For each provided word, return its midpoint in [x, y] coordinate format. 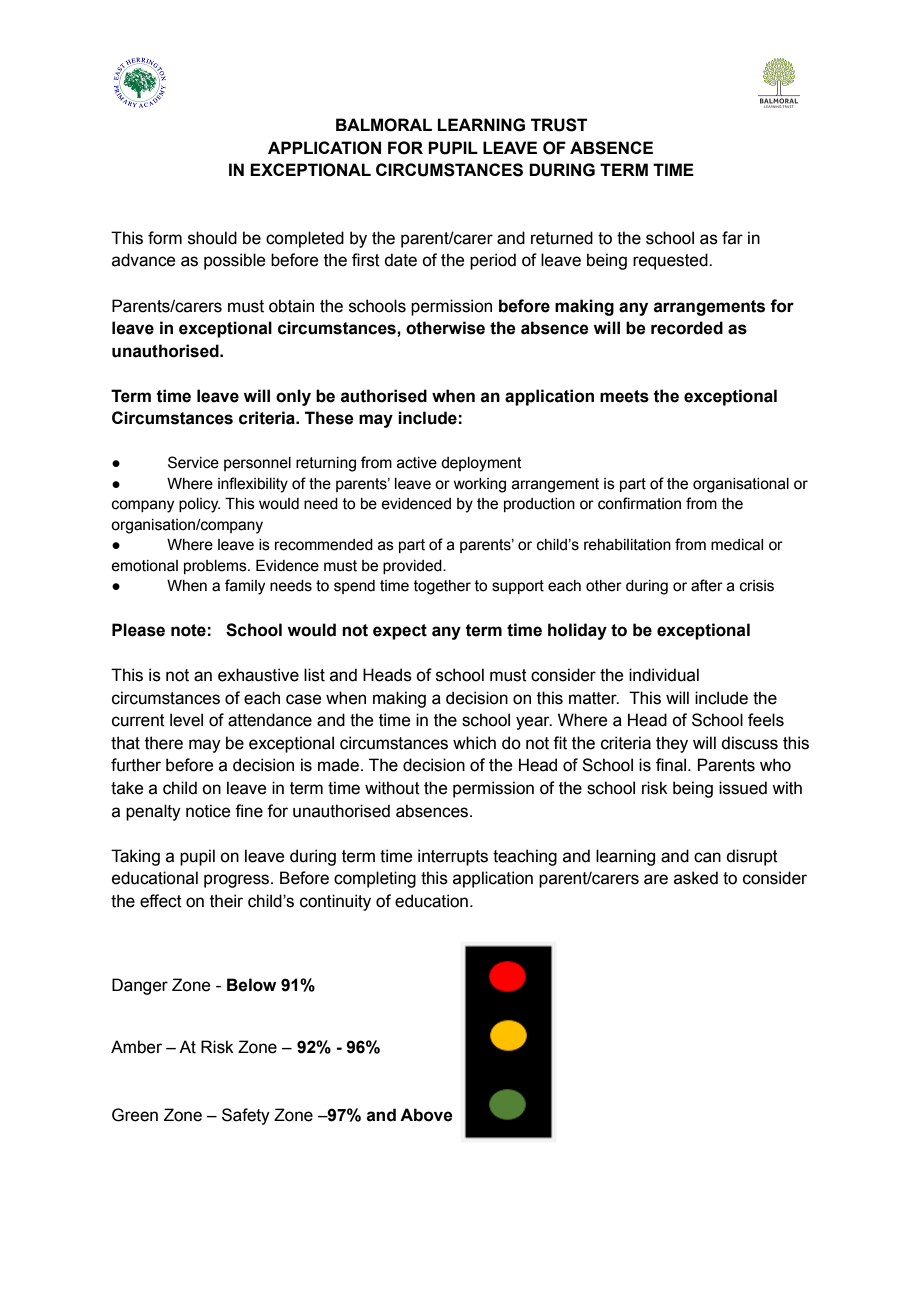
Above [426, 1115]
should [212, 238]
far [732, 238]
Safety [246, 1116]
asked [696, 878]
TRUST [559, 125]
